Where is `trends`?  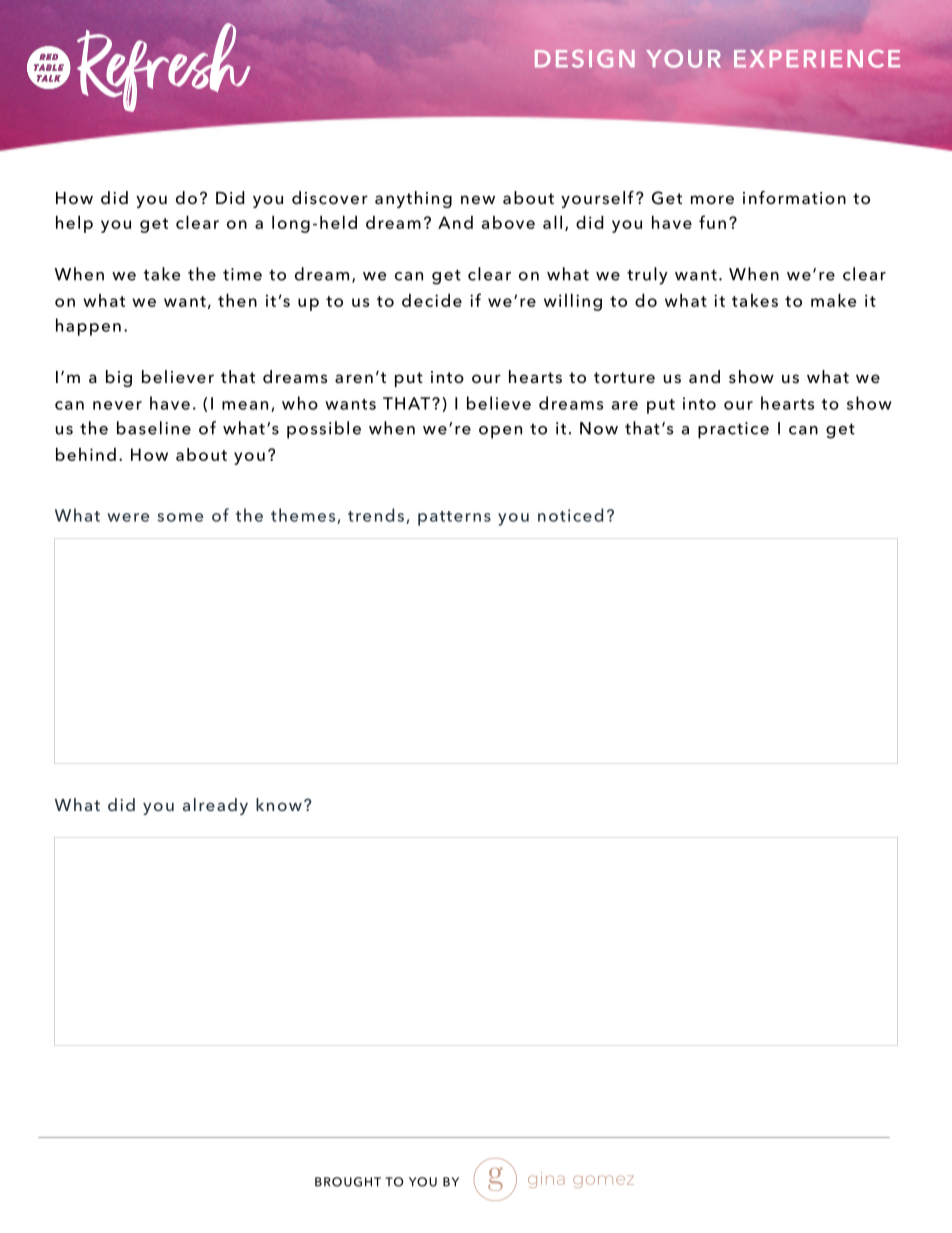 trends is located at coordinates (376, 515).
